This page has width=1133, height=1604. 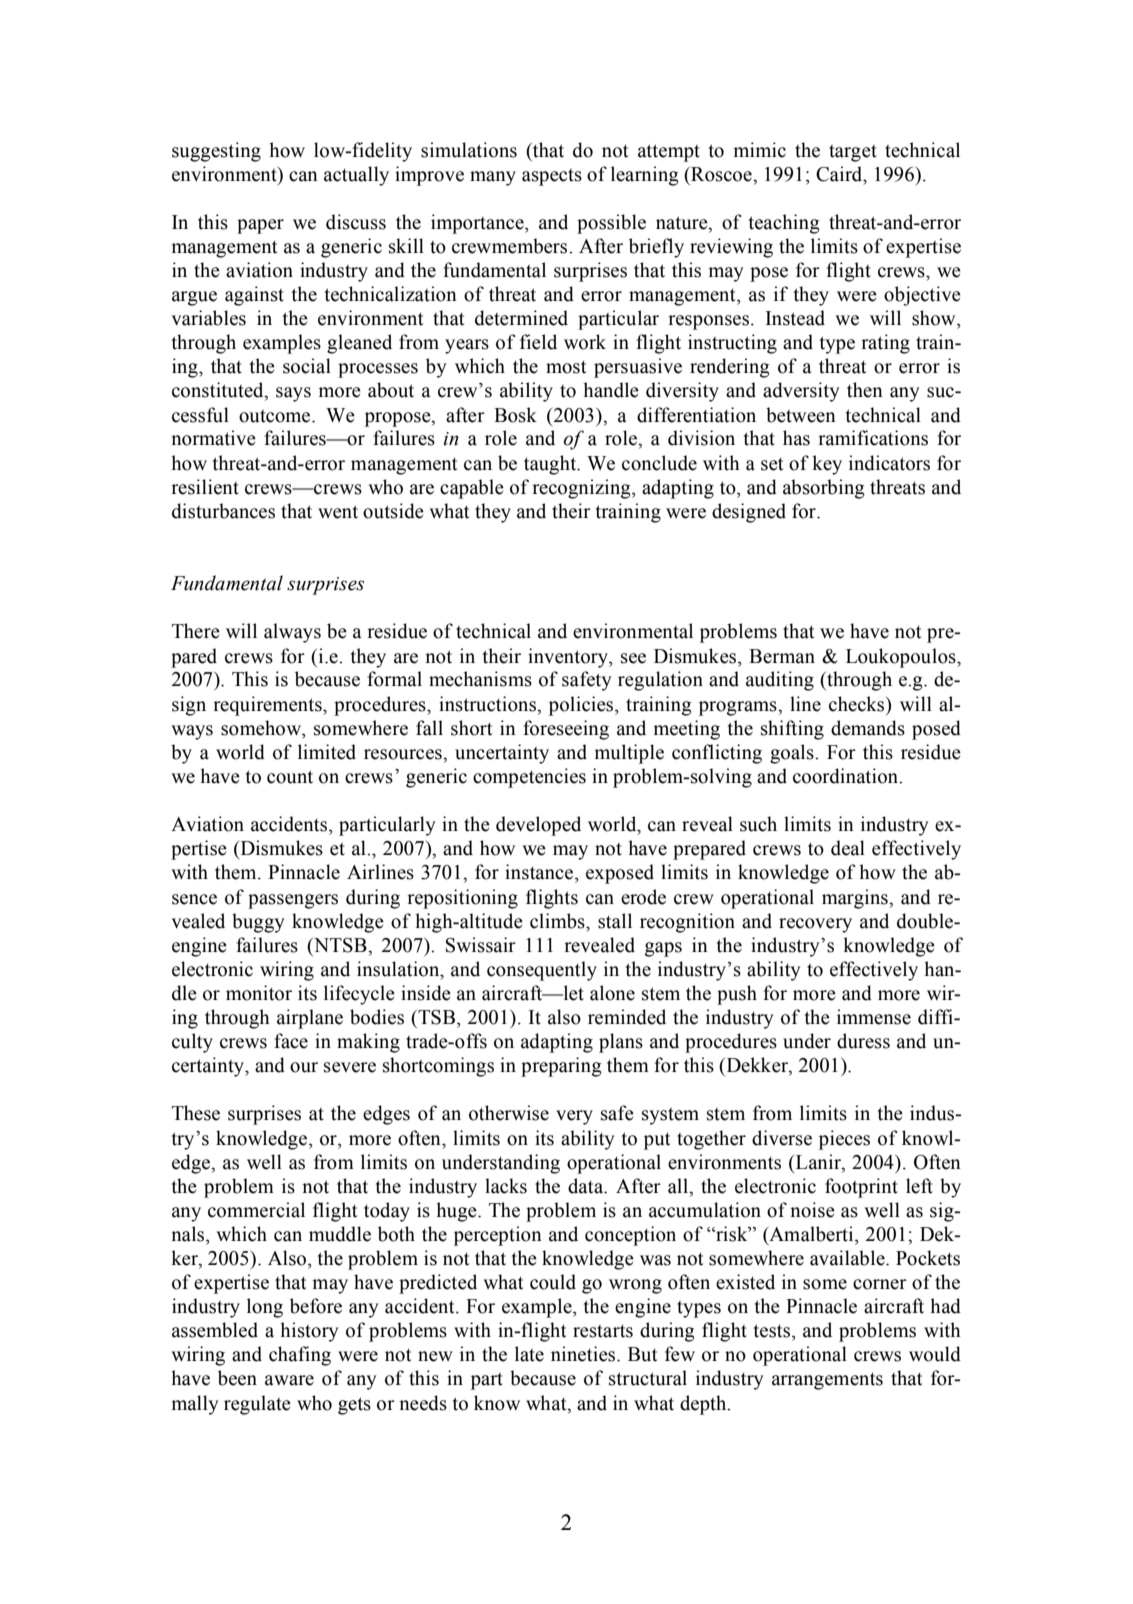 What do you see at coordinates (853, 153) in the page?
I see `target` at bounding box center [853, 153].
